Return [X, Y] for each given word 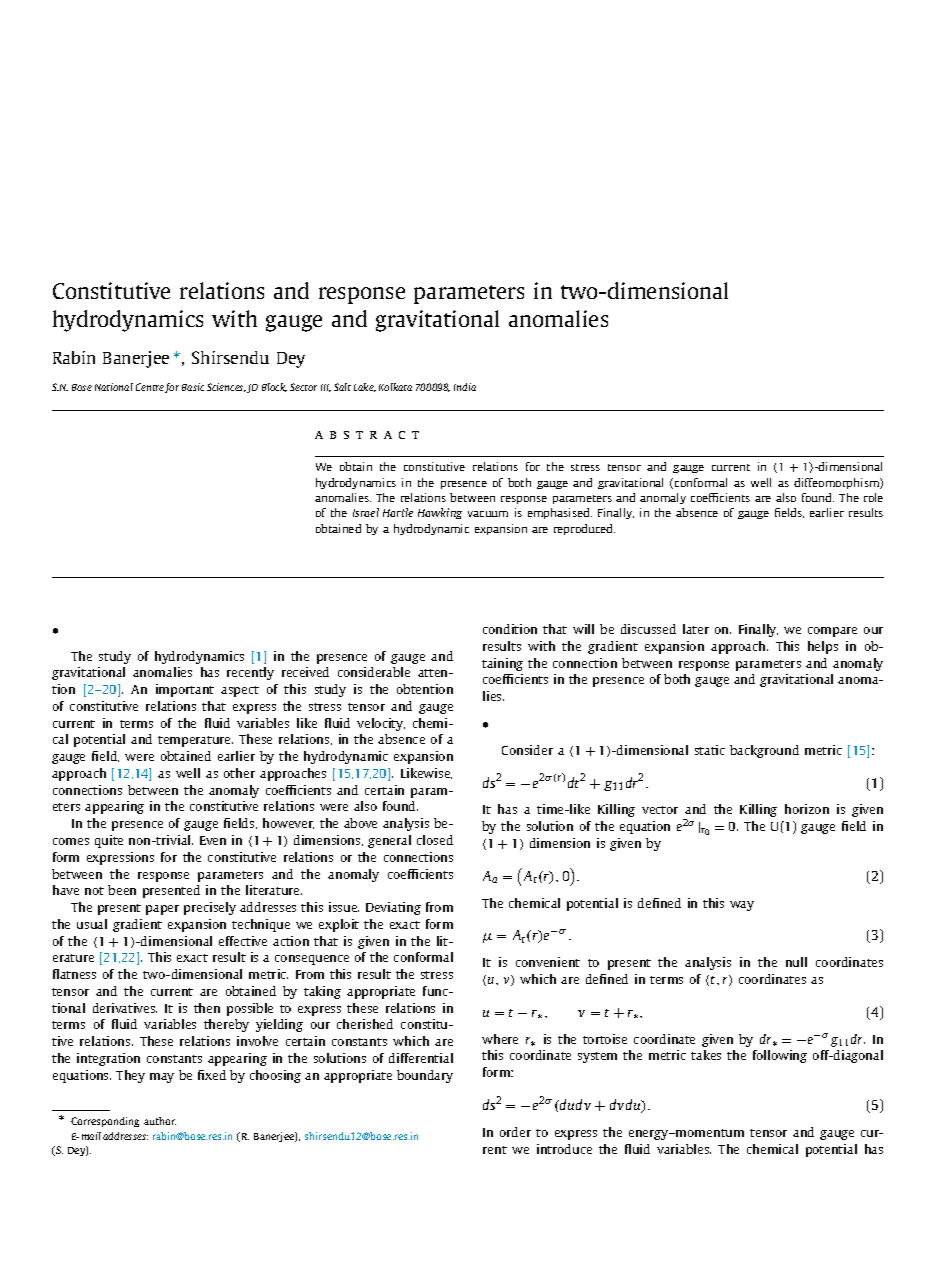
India [465, 387]
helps [823, 647]
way [742, 906]
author [160, 1121]
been [122, 890]
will [583, 629]
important [185, 690]
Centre [150, 387]
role [873, 497]
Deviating [393, 908]
